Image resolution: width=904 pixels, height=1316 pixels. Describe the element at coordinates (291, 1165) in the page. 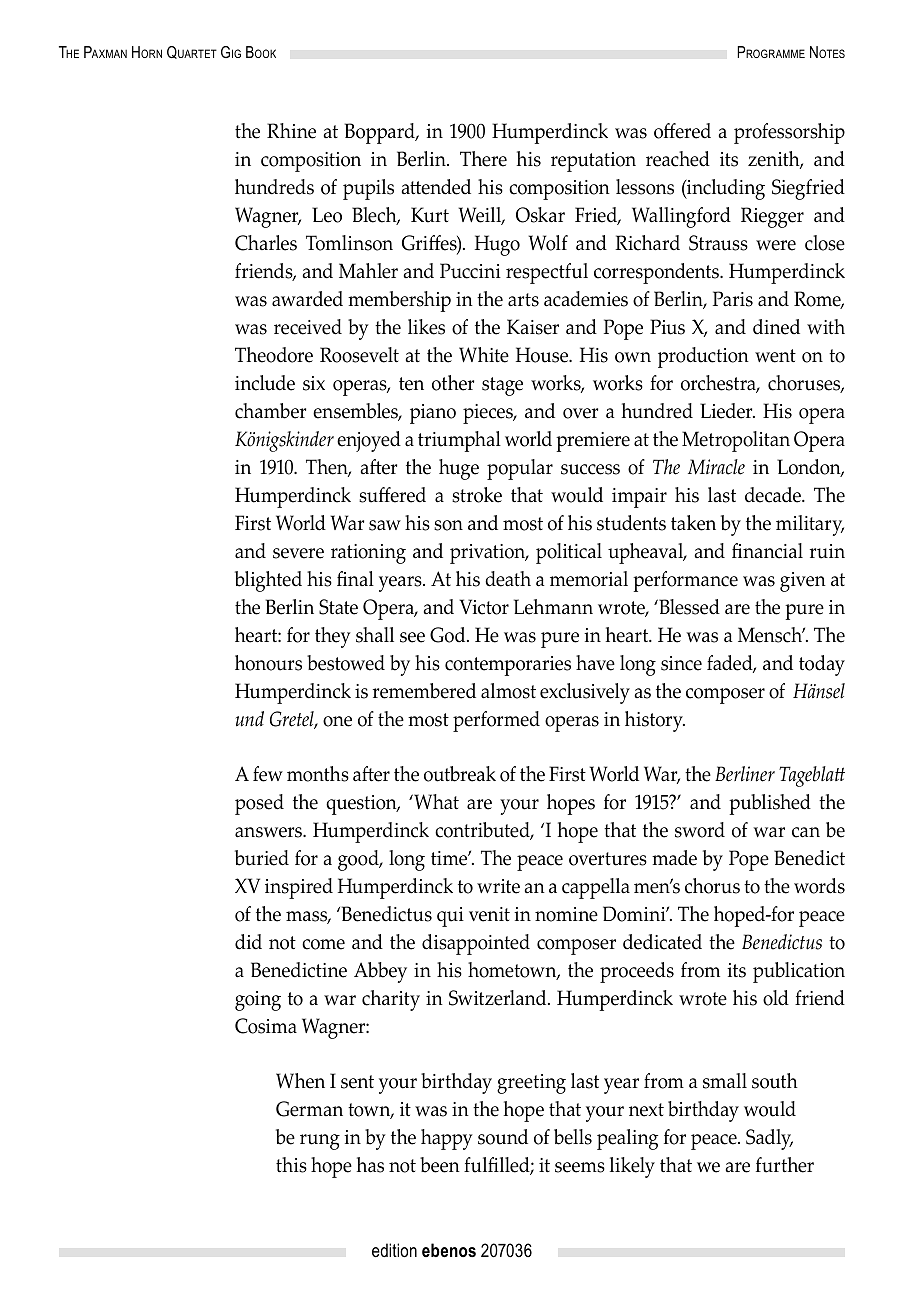

I see `this` at that location.
